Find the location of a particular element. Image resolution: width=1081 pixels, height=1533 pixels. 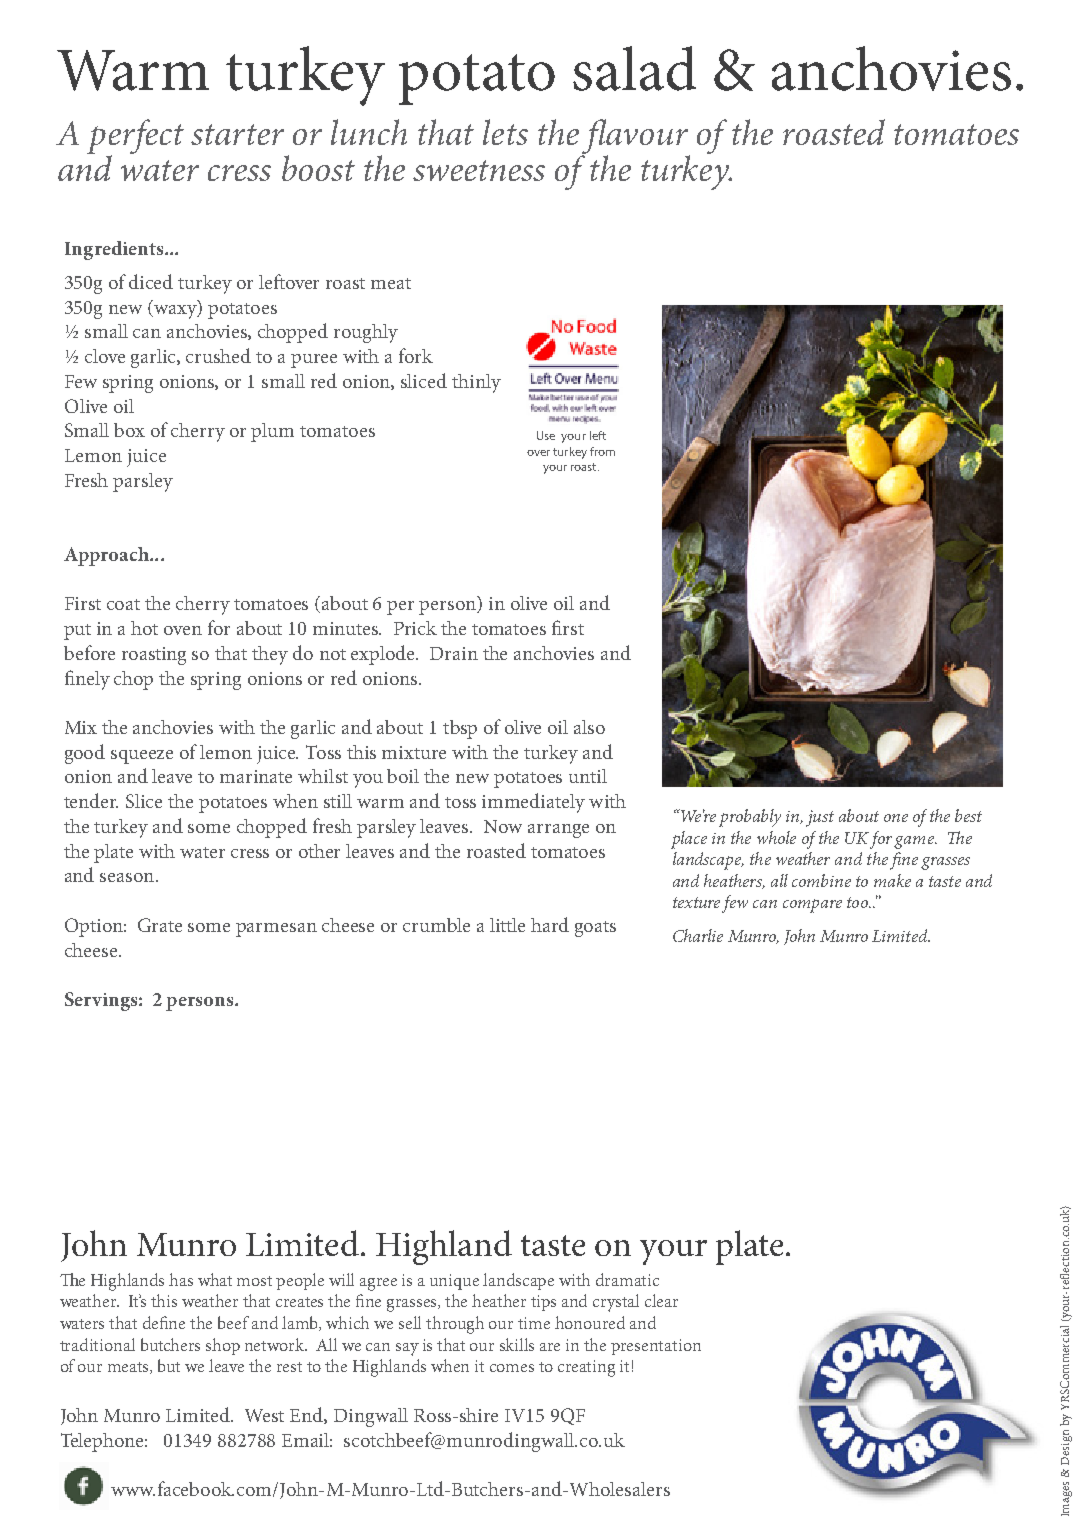

flavour is located at coordinates (636, 137).
